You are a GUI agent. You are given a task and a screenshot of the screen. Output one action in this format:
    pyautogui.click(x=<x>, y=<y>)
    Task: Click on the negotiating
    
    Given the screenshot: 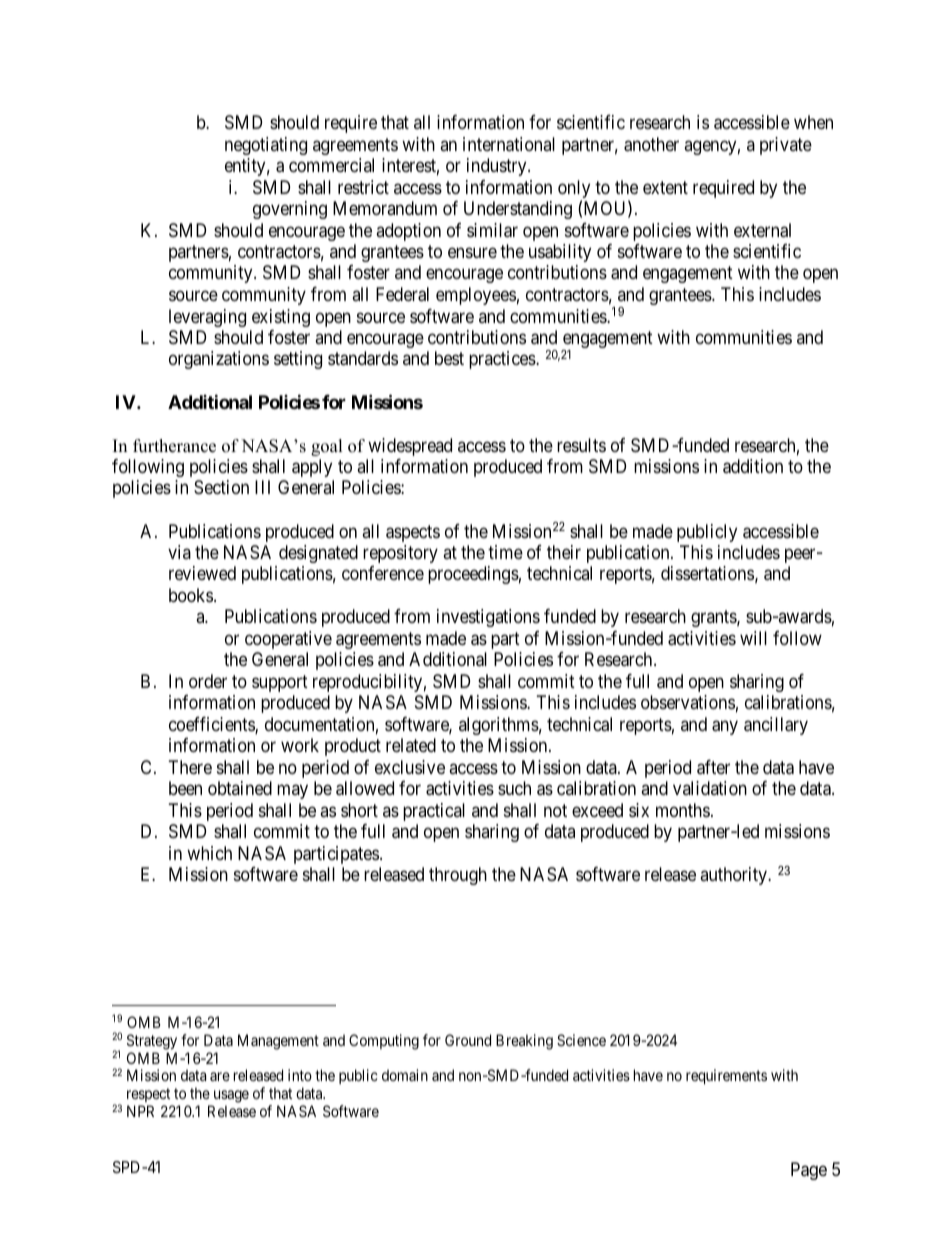 What is the action you would take?
    pyautogui.click(x=266, y=146)
